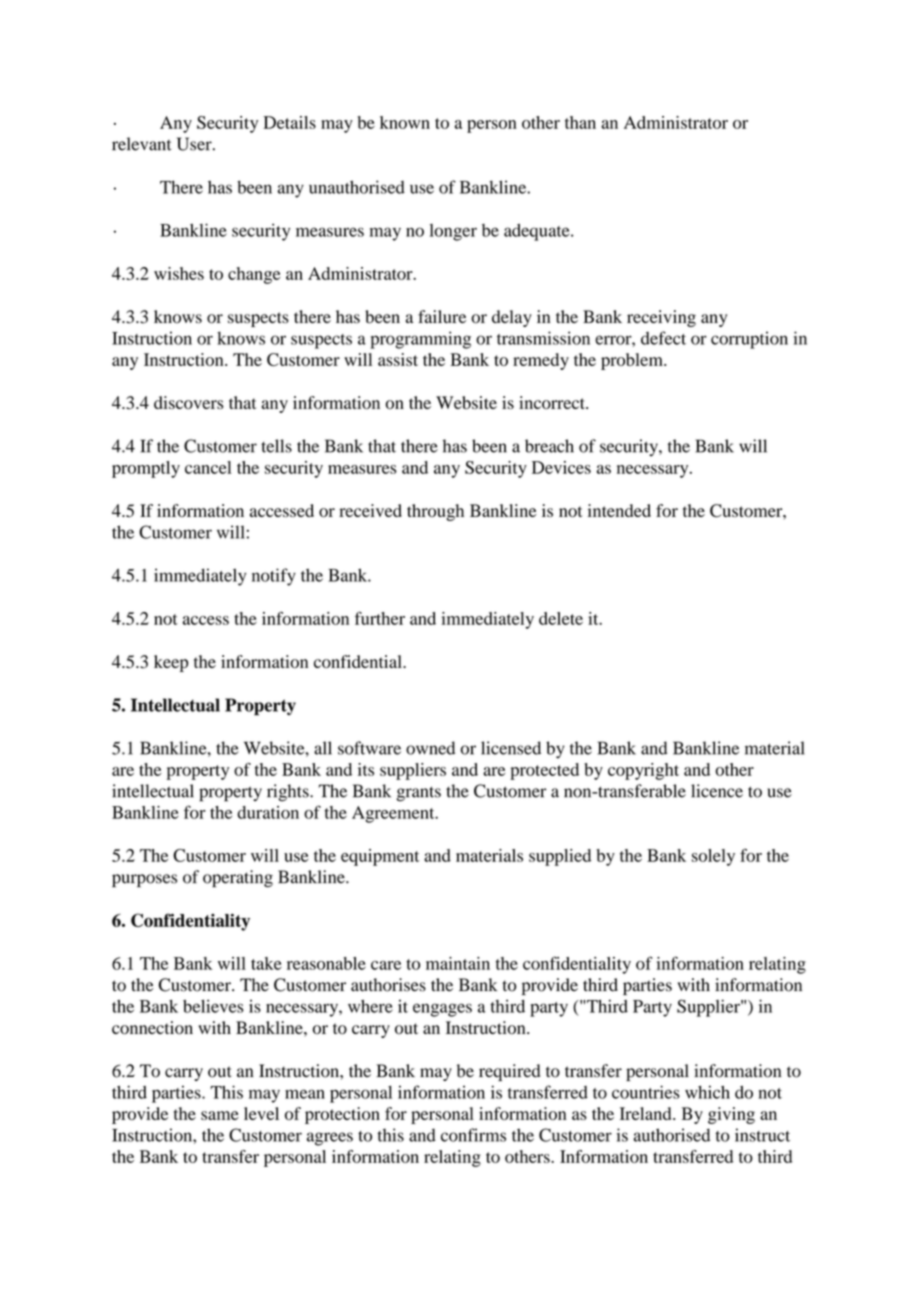  I want to click on equipment, so click(380, 857).
